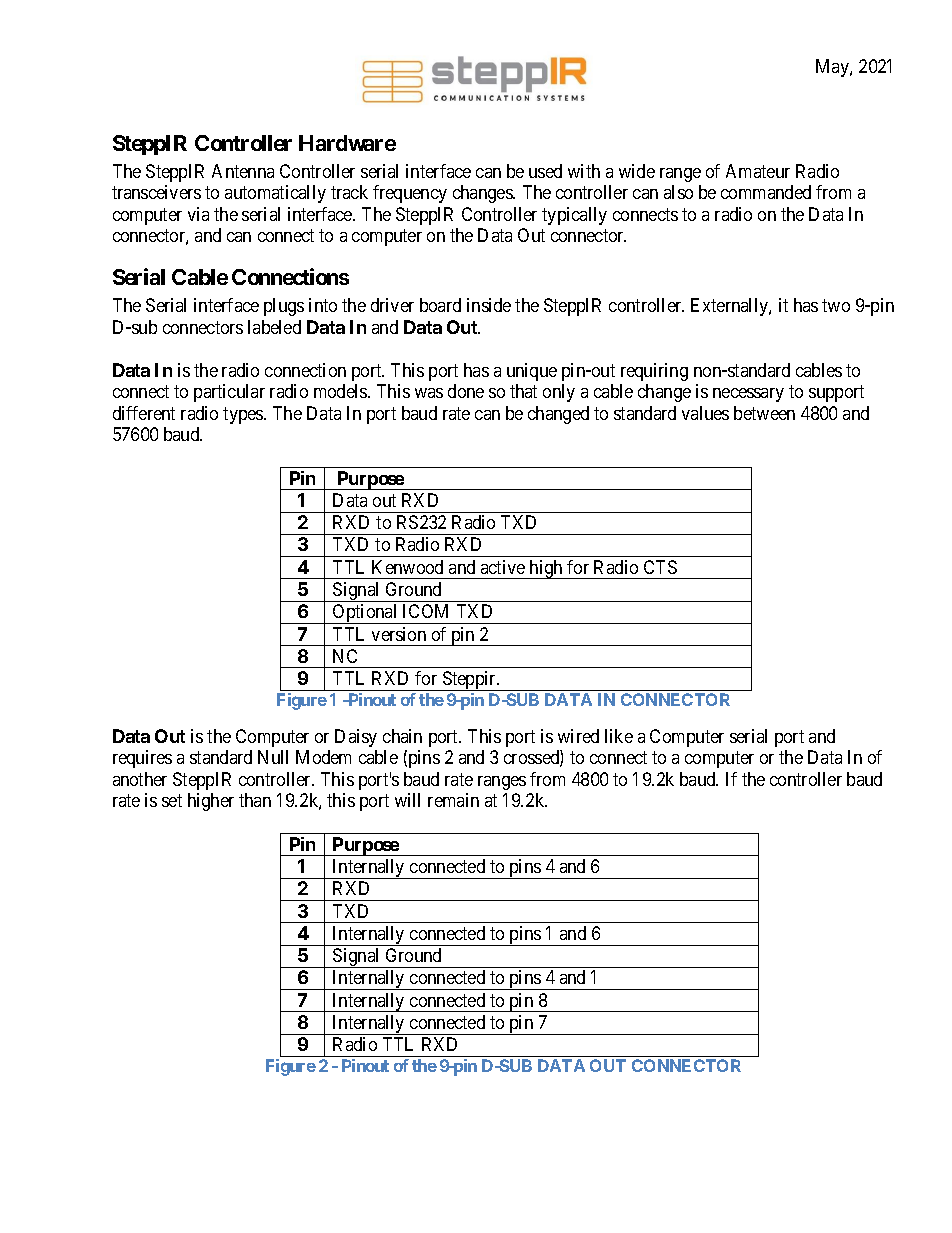  What do you see at coordinates (764, 413) in the screenshot?
I see `between` at bounding box center [764, 413].
